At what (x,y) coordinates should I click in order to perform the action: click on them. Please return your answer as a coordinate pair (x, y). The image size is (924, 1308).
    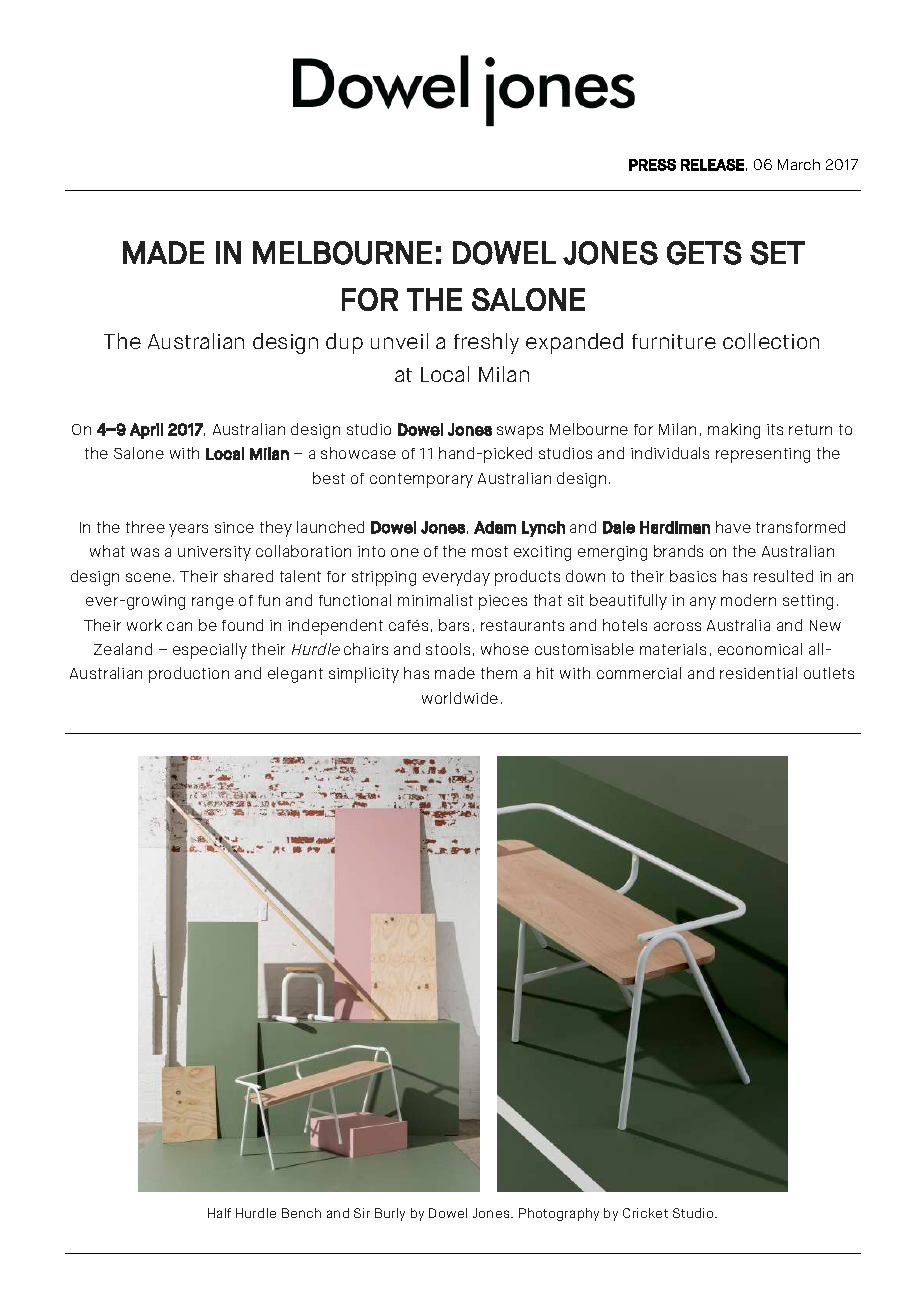
    Looking at the image, I should click on (499, 673).
